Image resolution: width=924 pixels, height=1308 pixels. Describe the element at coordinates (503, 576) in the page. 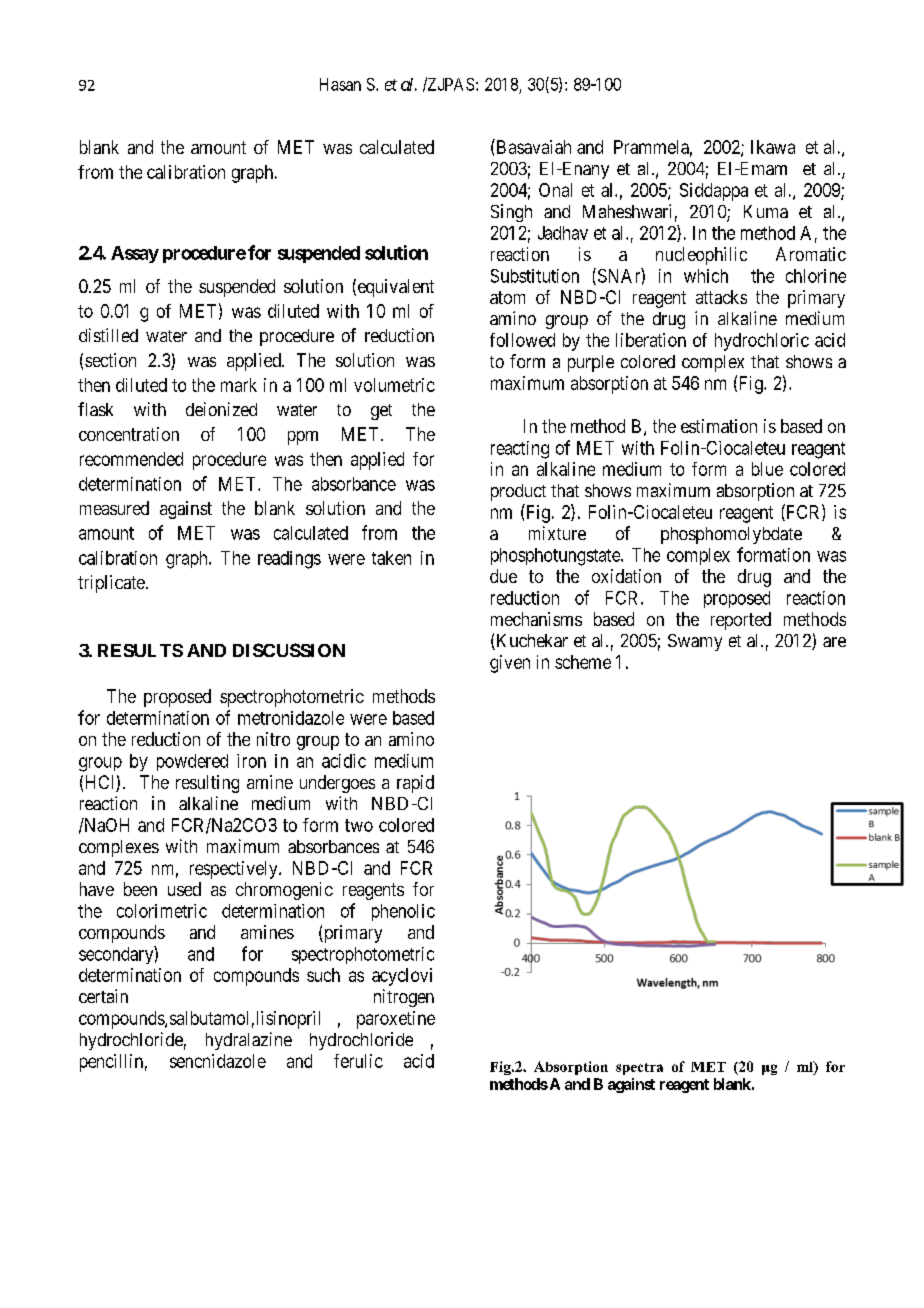

I see `due` at that location.
